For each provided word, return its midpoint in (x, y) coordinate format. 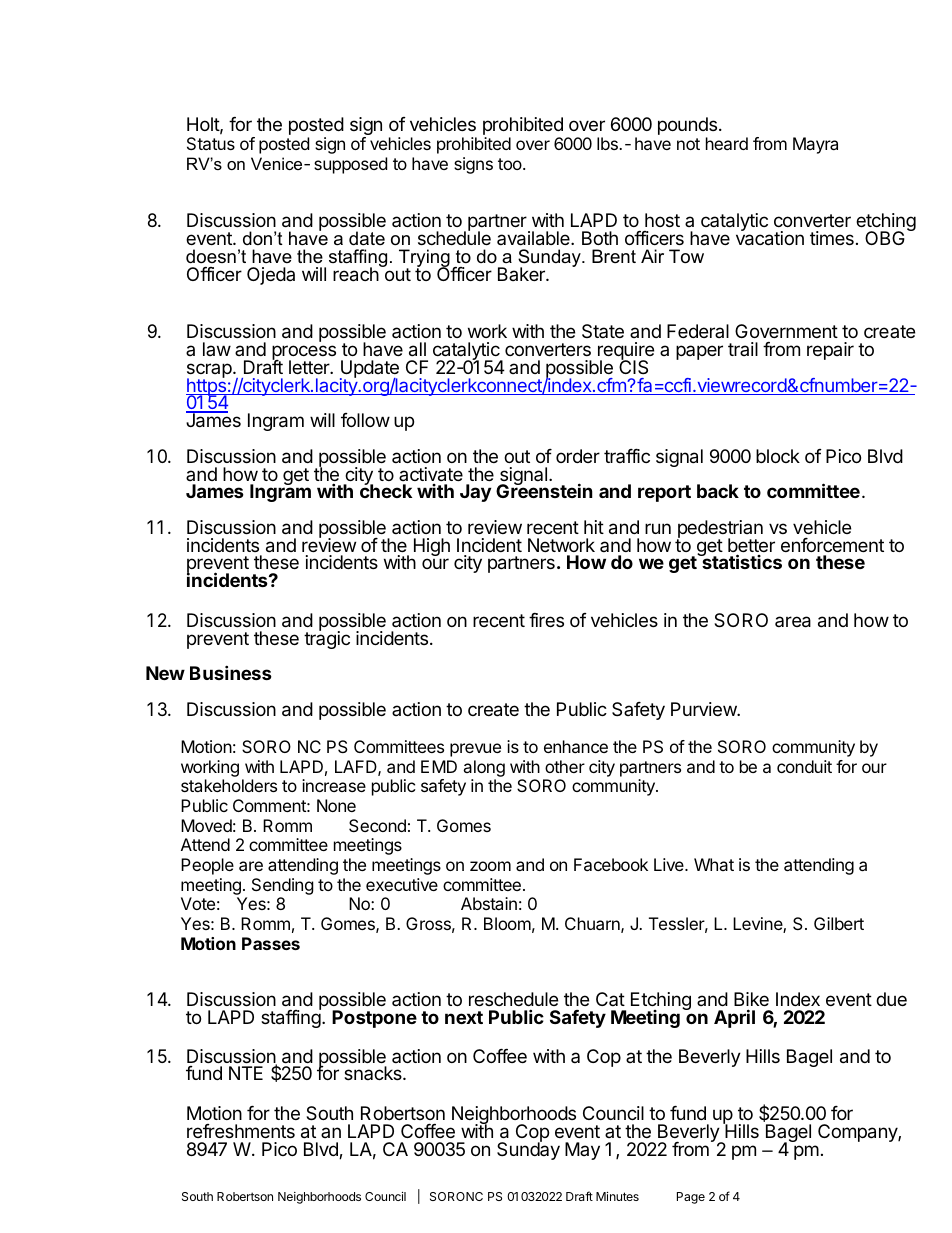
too (510, 164)
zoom (490, 866)
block (778, 456)
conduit (804, 766)
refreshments (241, 1131)
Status (211, 143)
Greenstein (544, 490)
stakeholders (229, 785)
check (386, 490)
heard (727, 143)
